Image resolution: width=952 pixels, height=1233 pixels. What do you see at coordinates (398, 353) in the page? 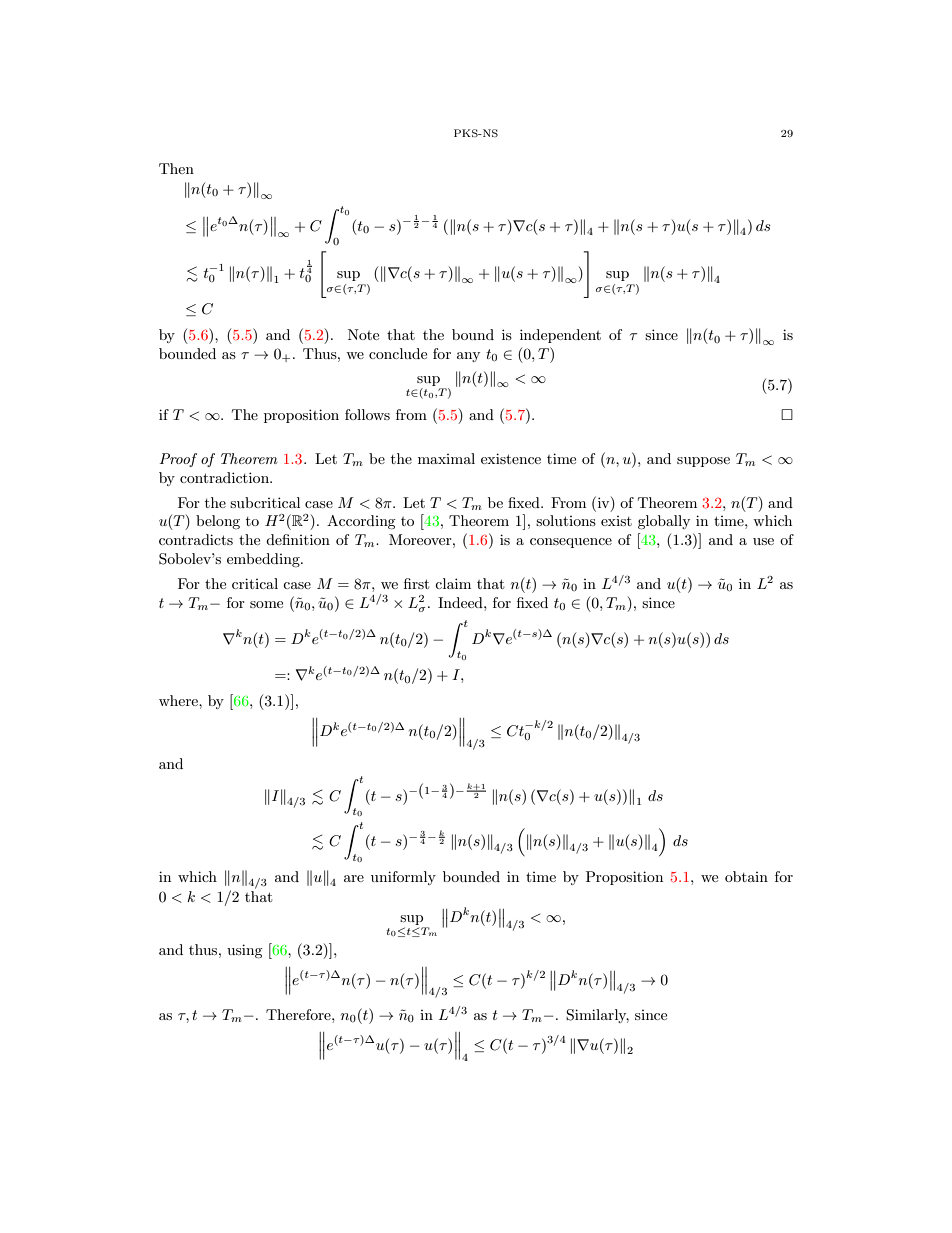
I see `conclude` at bounding box center [398, 353].
